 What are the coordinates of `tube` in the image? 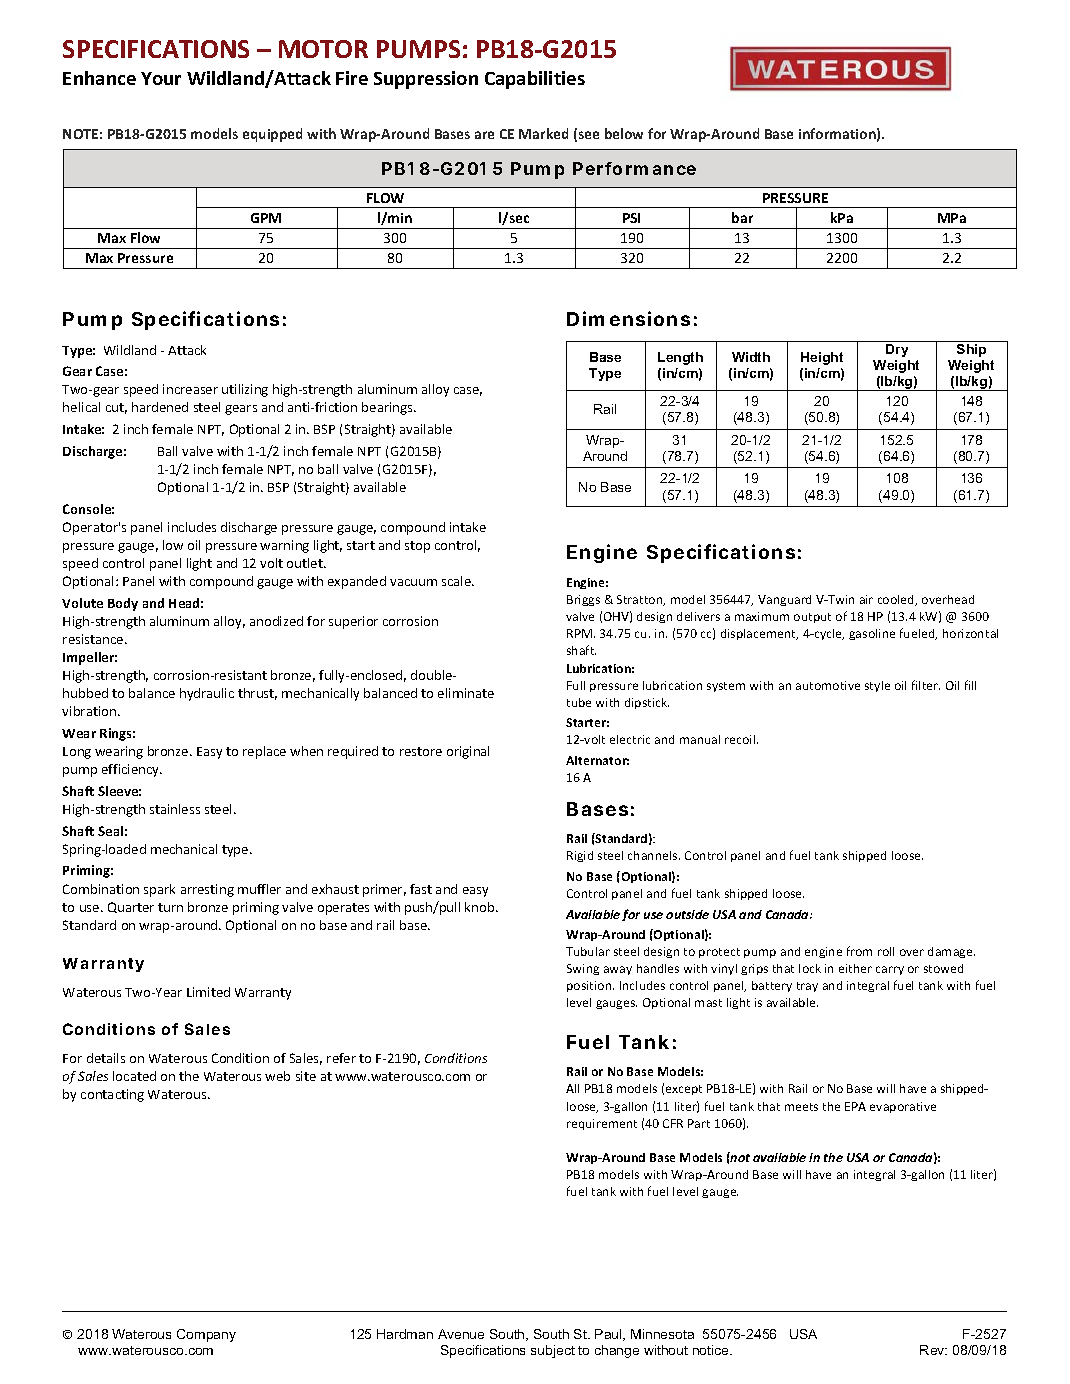 It's located at (579, 702).
